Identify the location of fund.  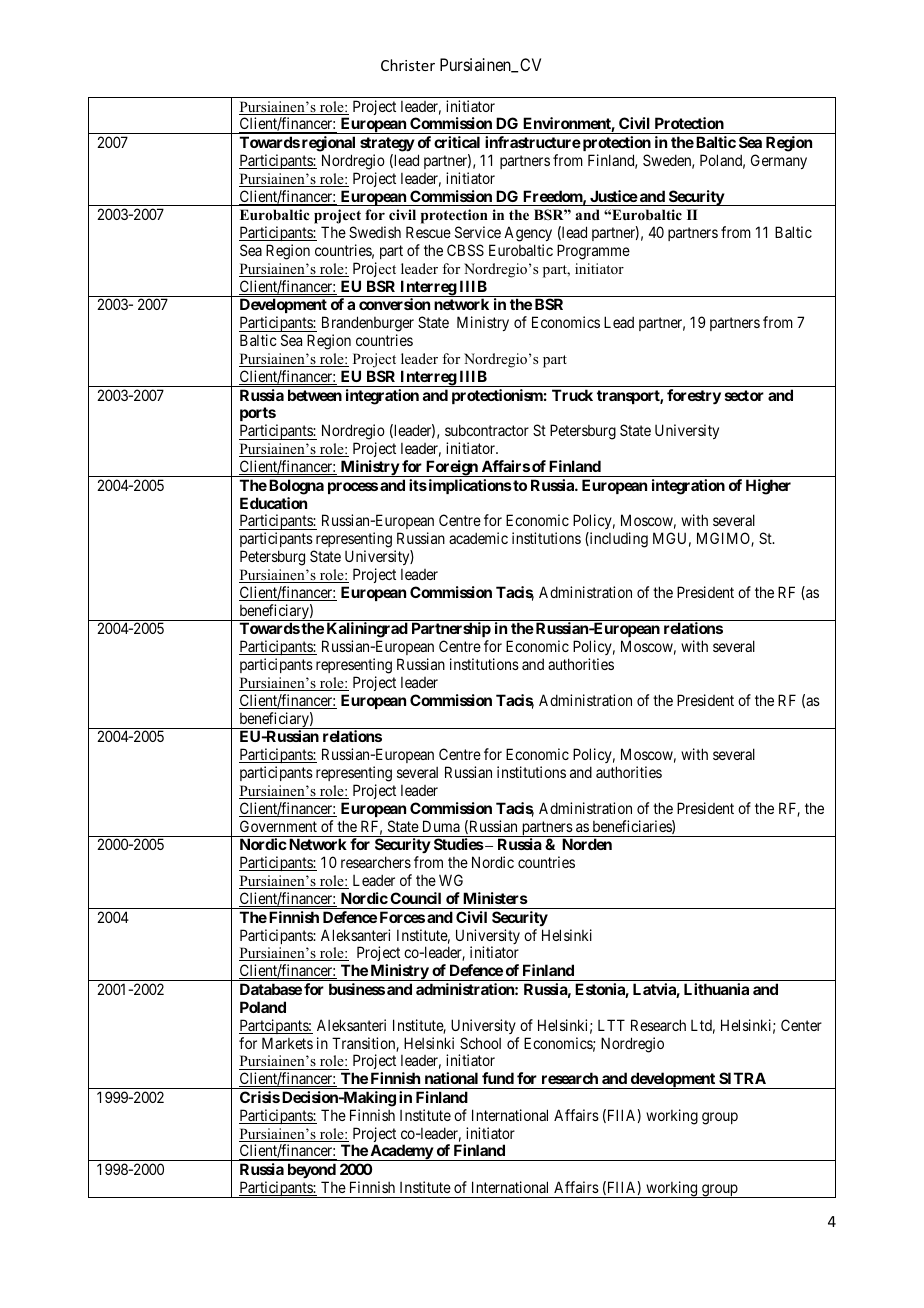
(498, 1078).
